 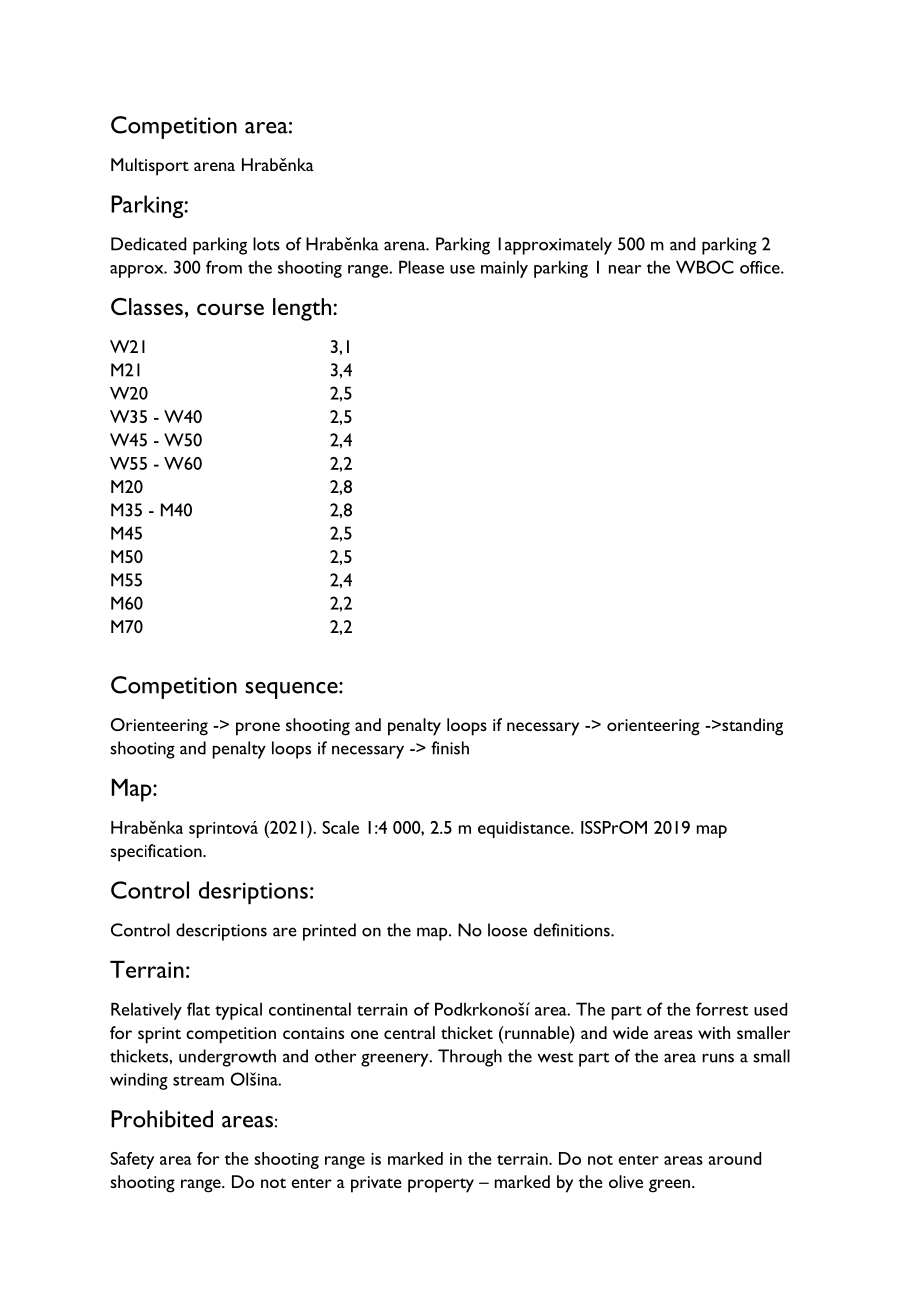 I want to click on length, so click(x=302, y=309).
